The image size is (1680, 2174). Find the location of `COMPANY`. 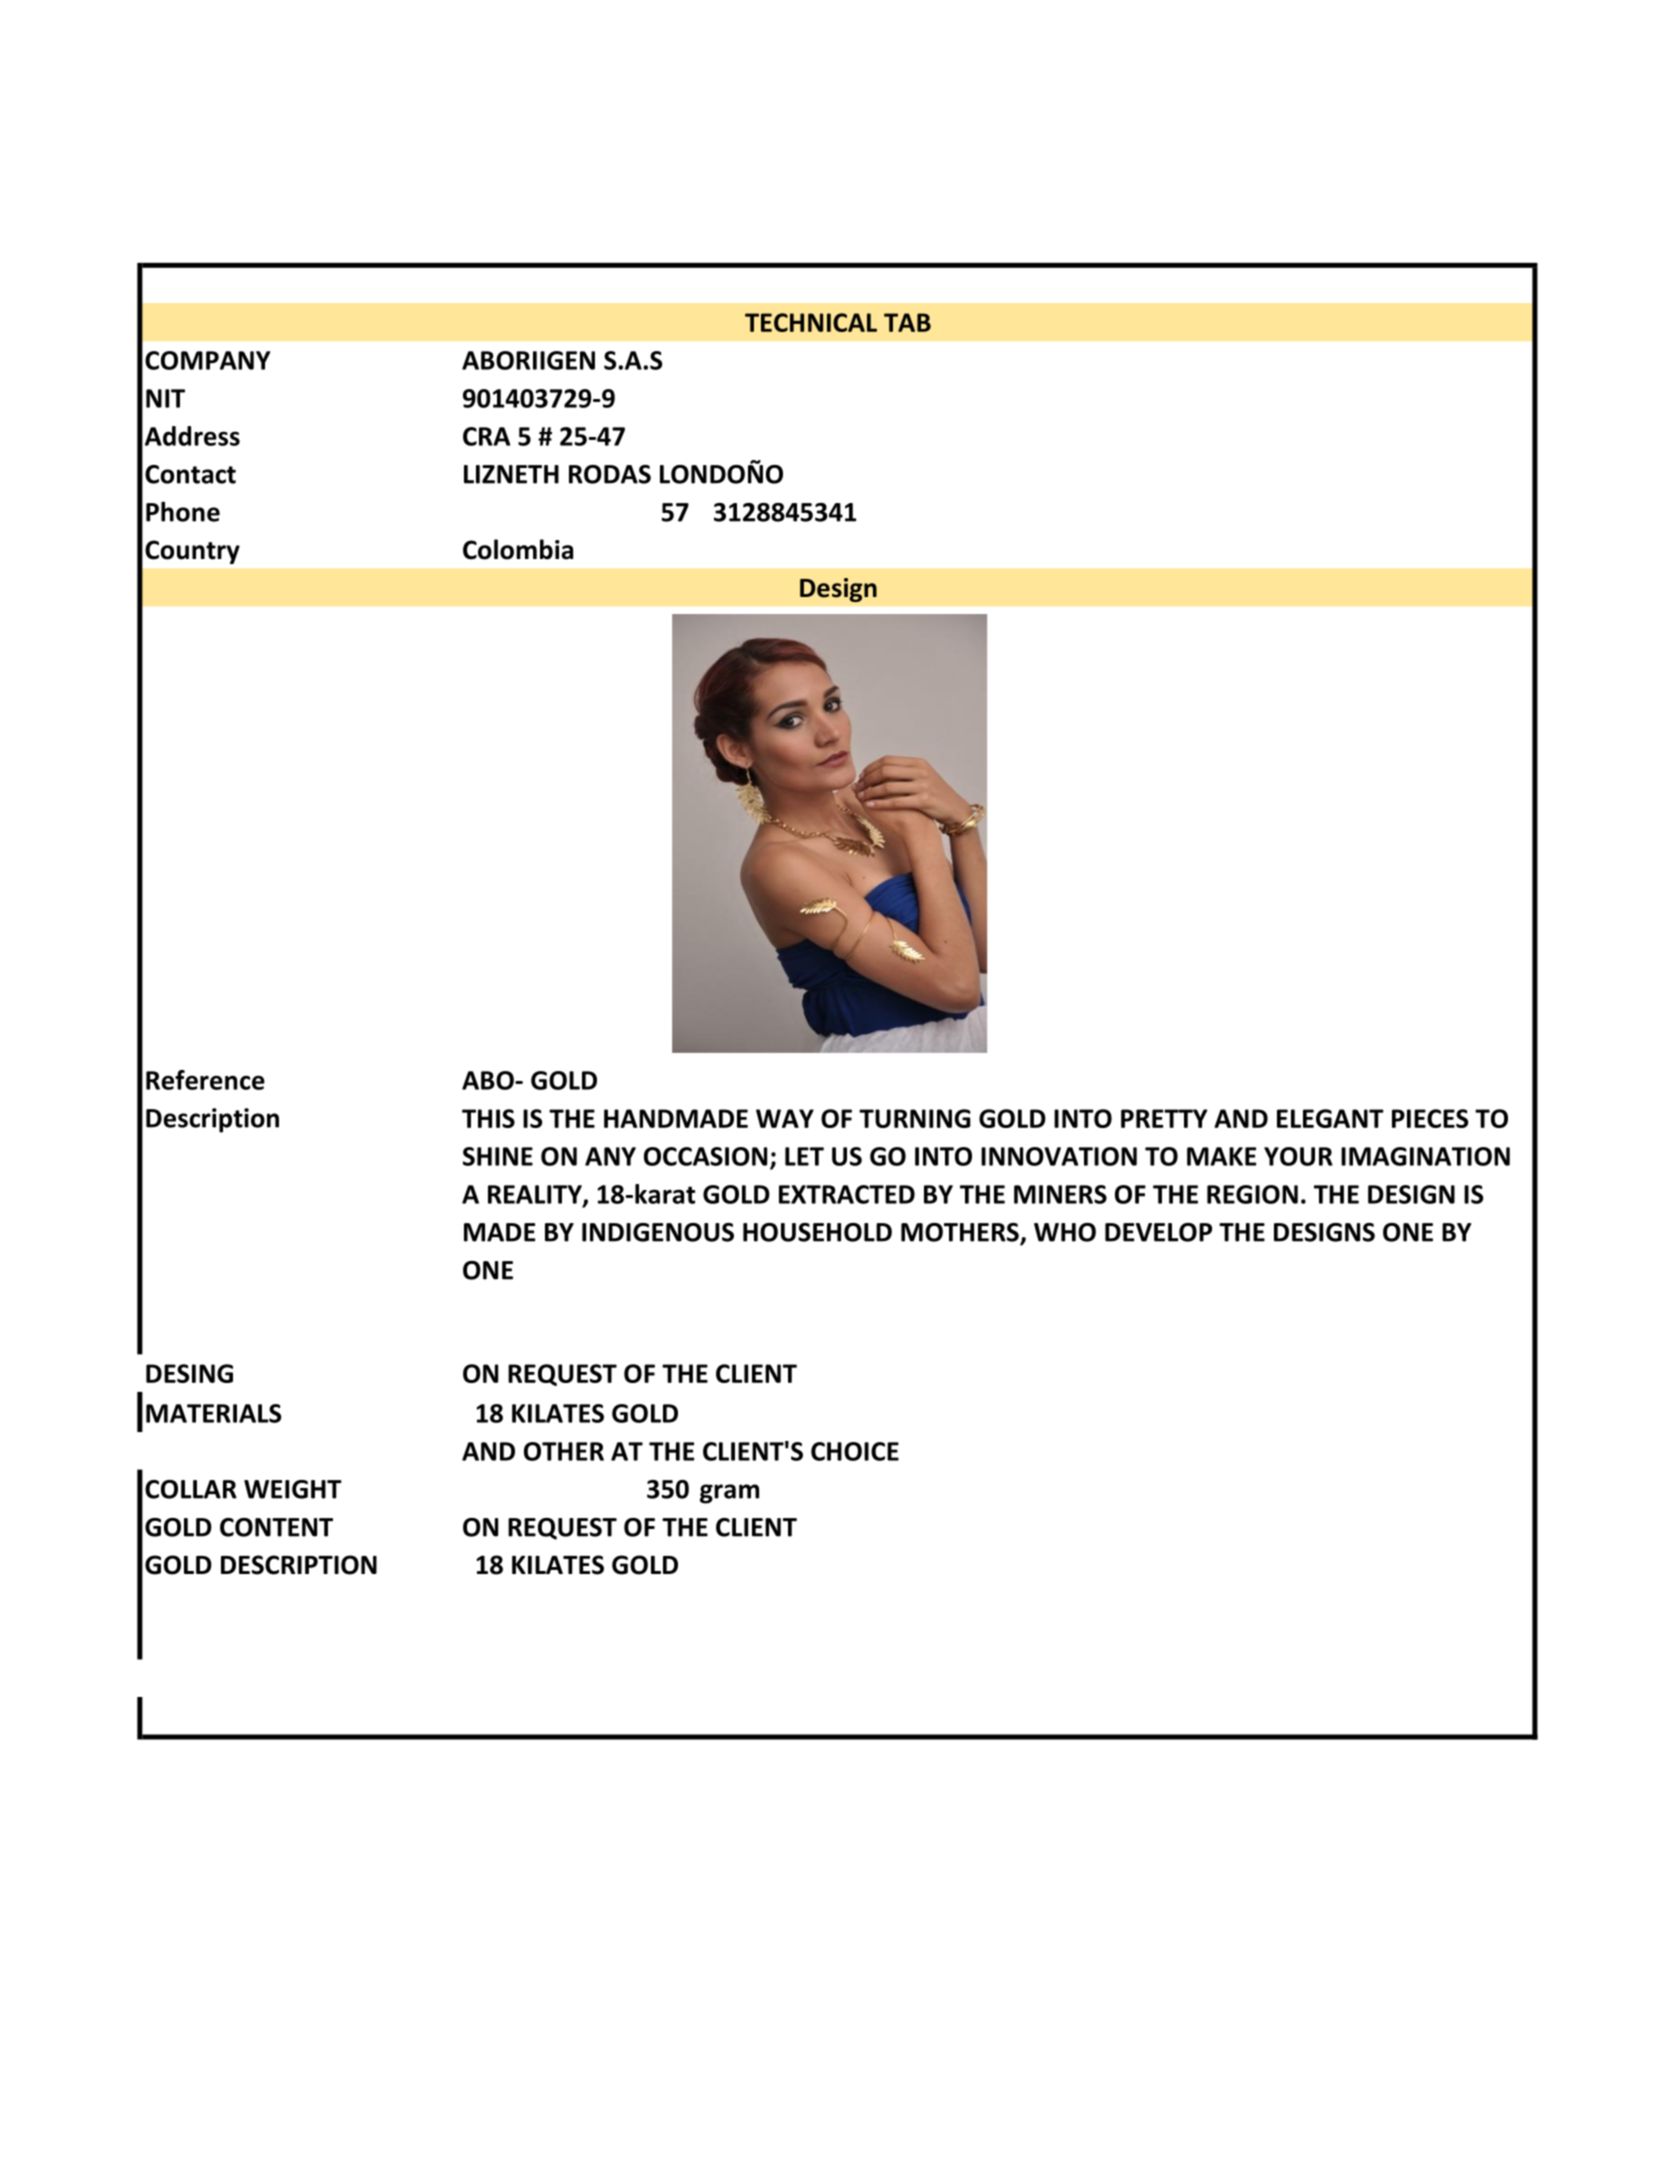

COMPANY is located at coordinates (207, 360).
